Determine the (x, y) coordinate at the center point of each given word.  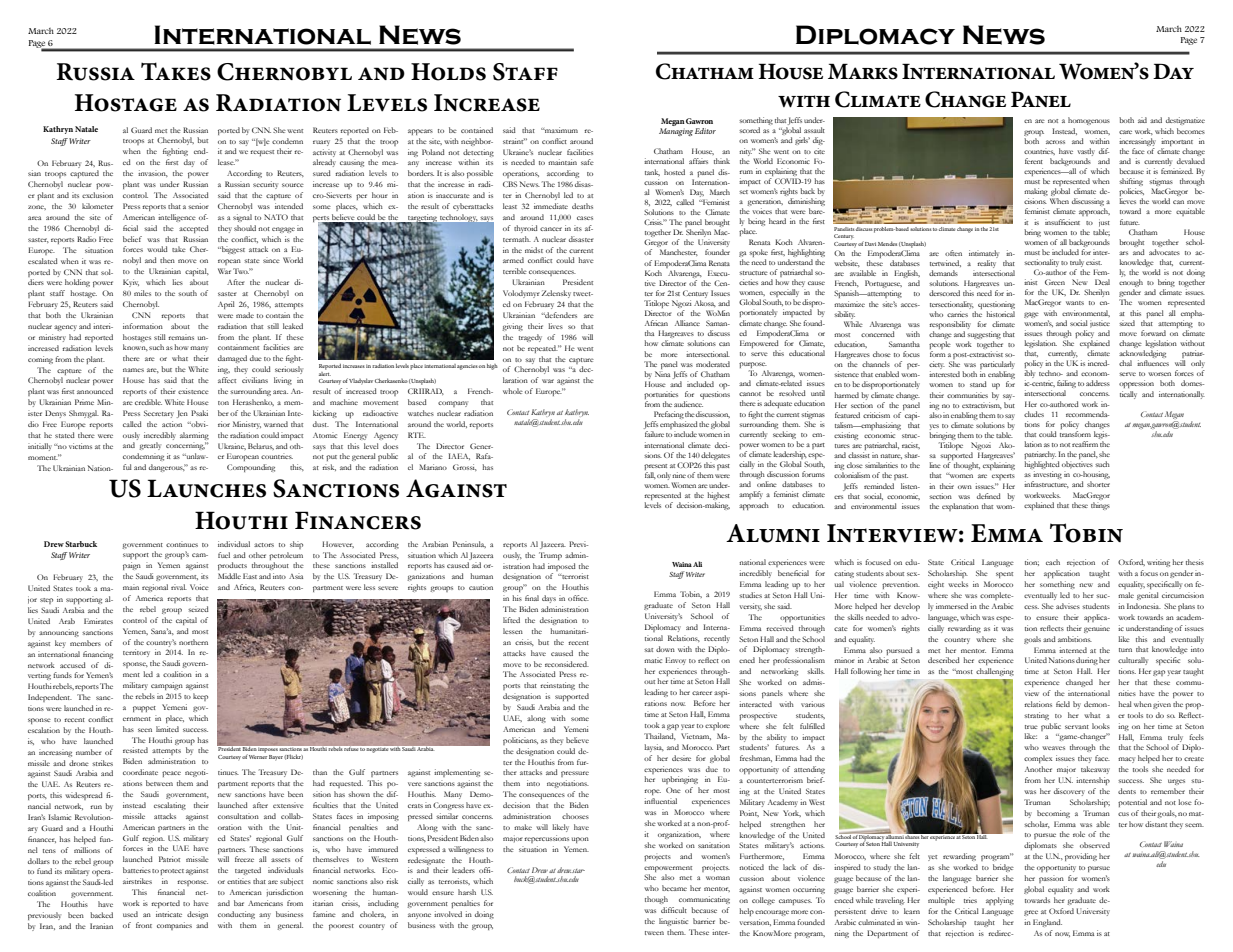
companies (174, 926)
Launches (206, 488)
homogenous (1089, 121)
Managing (676, 132)
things (1100, 506)
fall (650, 475)
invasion (153, 173)
